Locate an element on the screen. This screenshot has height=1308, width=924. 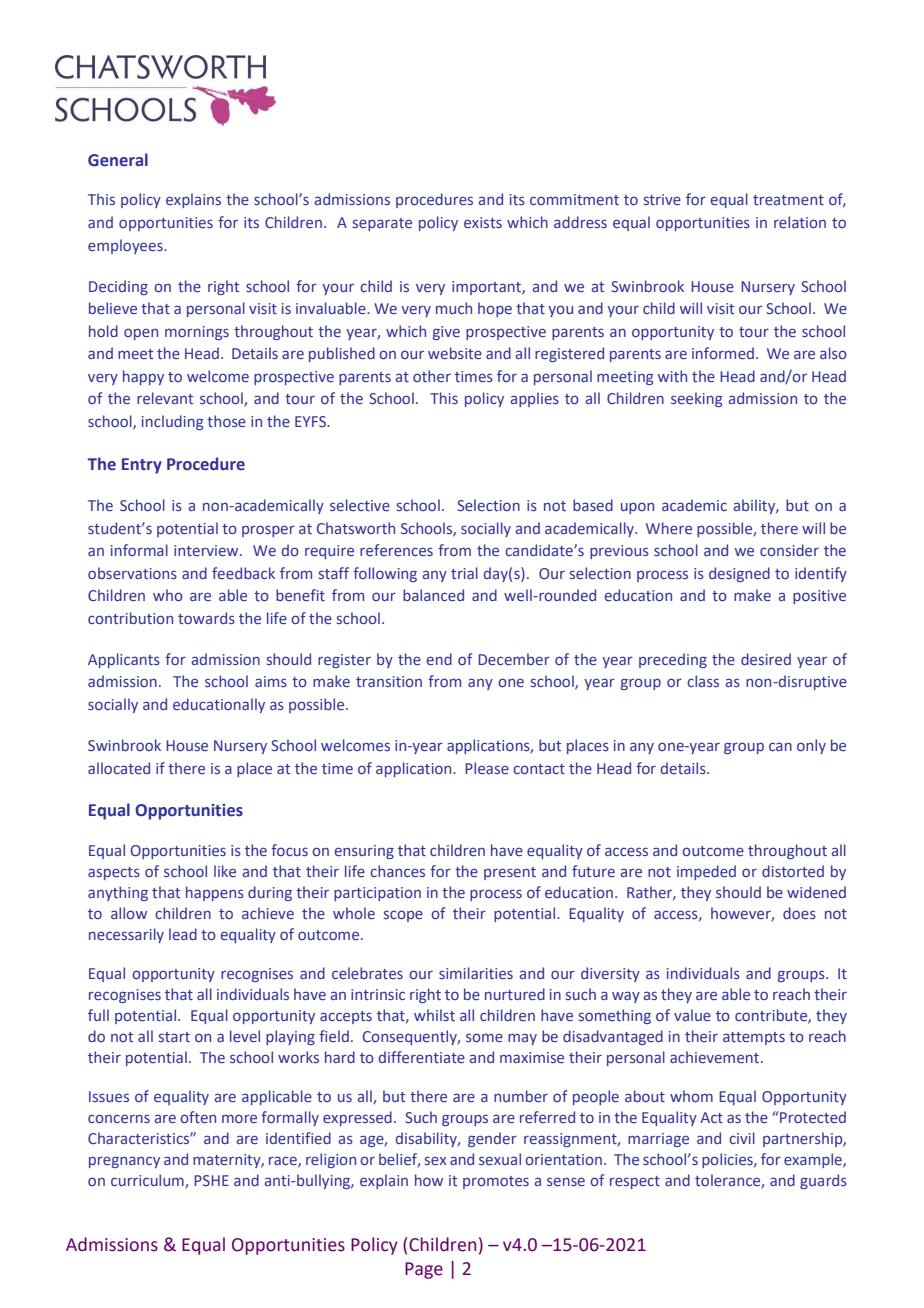
Please is located at coordinates (487, 768).
